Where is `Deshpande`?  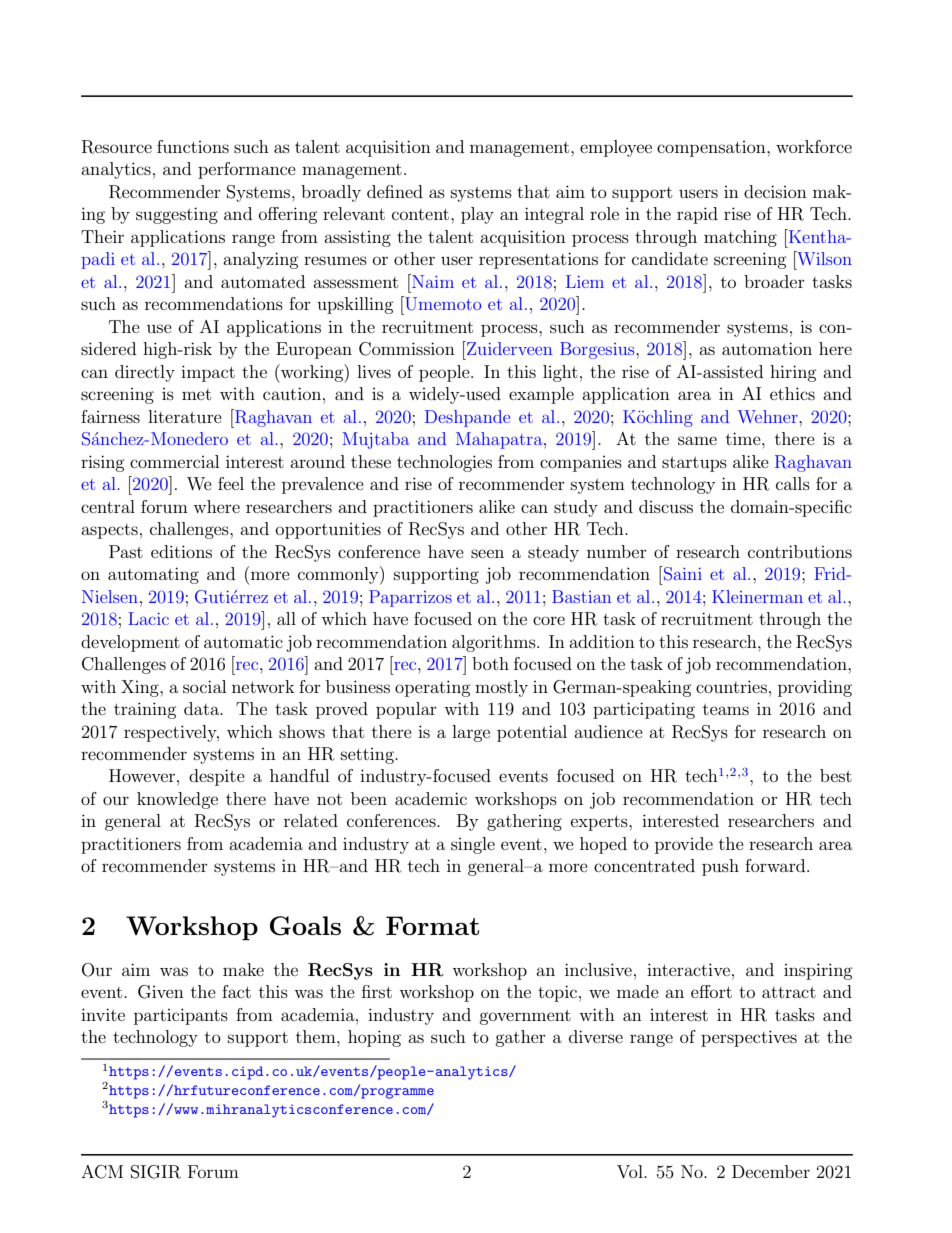
Deshpande is located at coordinates (467, 418).
